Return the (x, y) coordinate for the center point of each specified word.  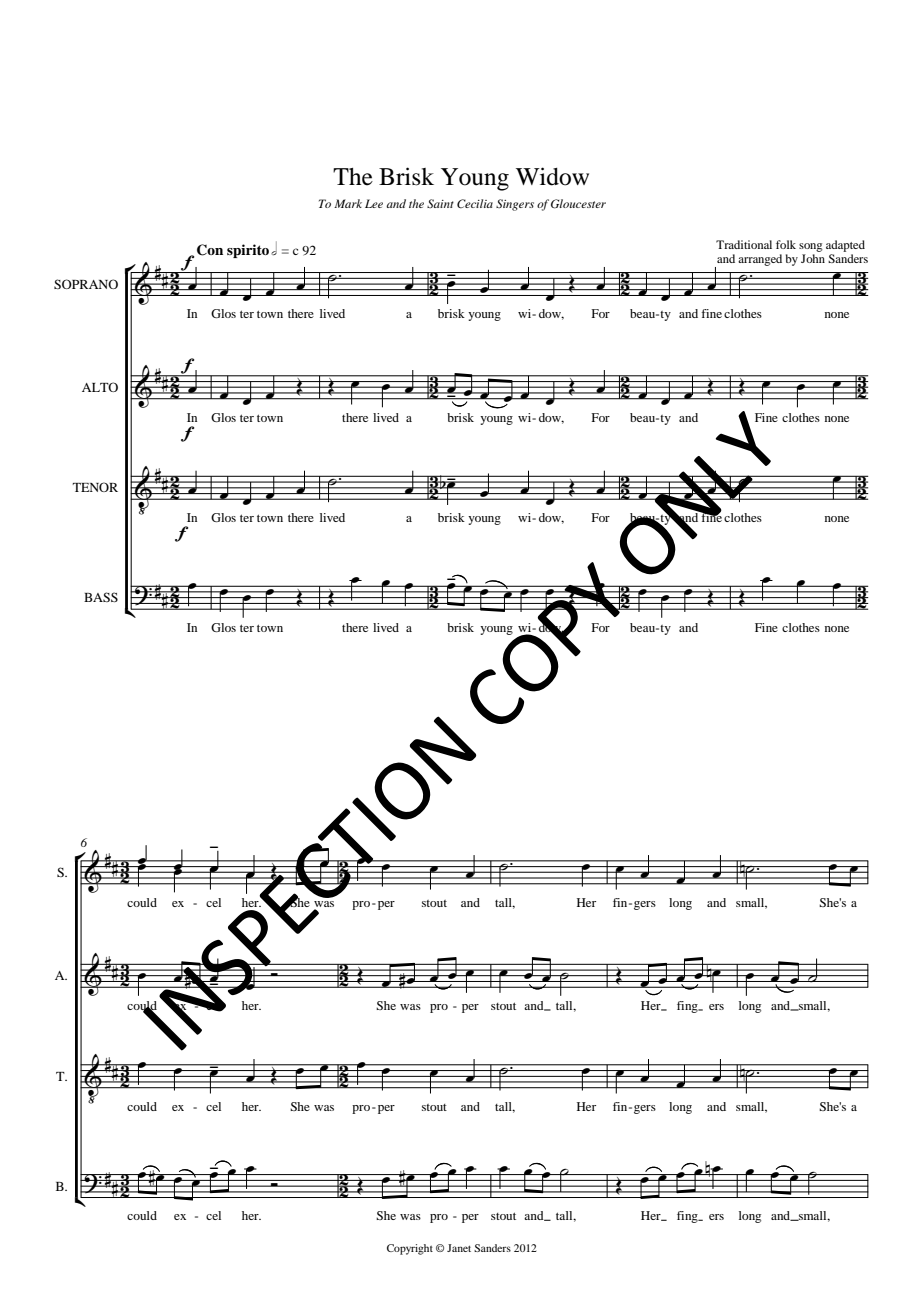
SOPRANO (86, 284)
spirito (248, 251)
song (811, 247)
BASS (101, 597)
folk (786, 244)
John (813, 258)
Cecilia (475, 203)
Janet (459, 1248)
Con (210, 250)
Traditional (744, 244)
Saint (440, 203)
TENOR (95, 487)
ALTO (100, 387)
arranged (760, 260)
